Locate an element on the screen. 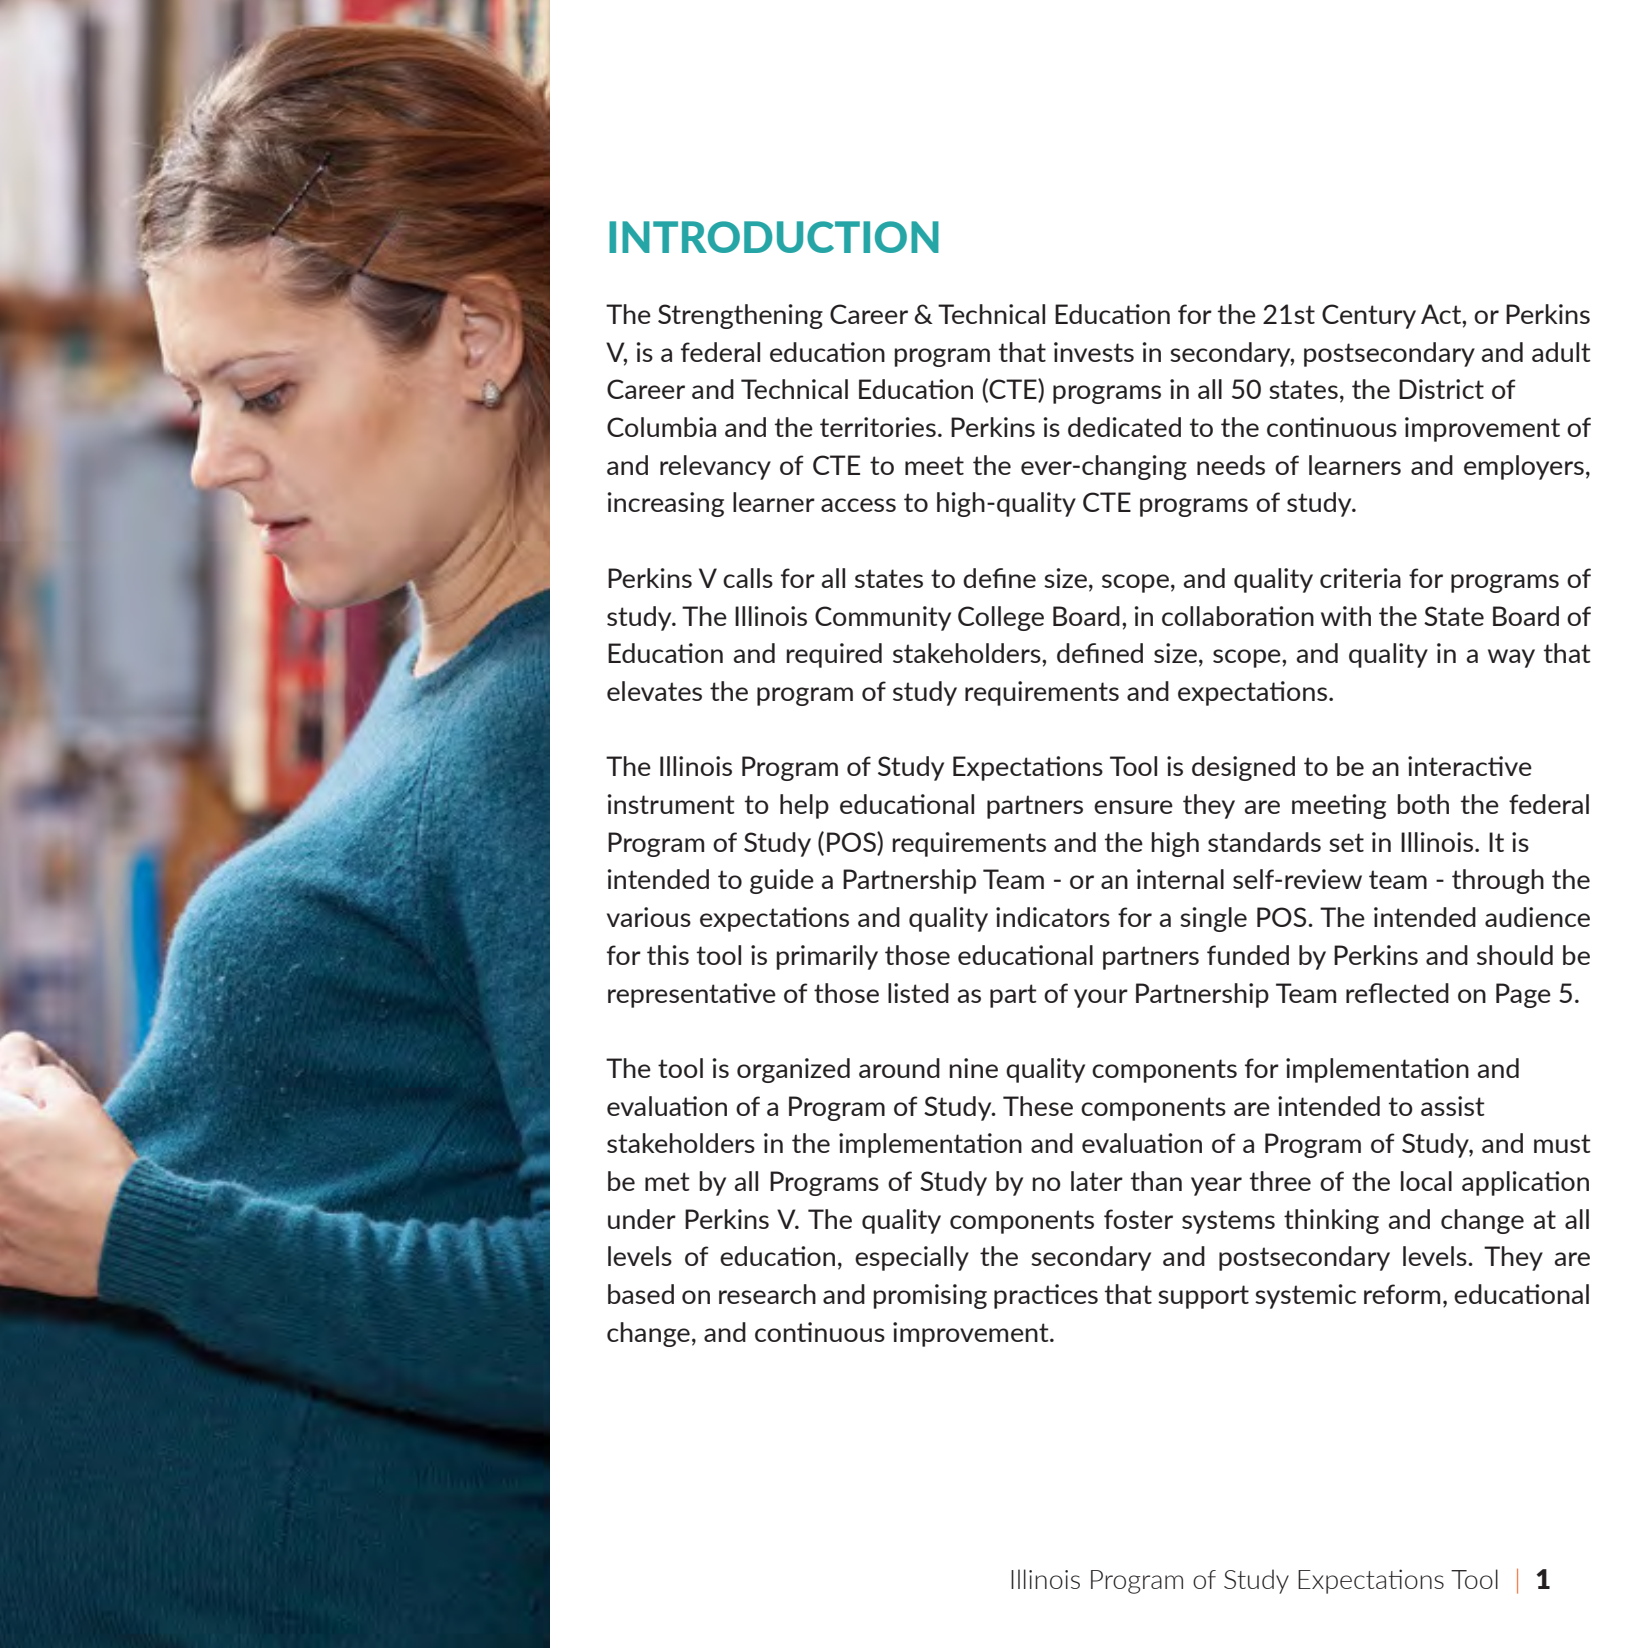 This screenshot has width=1648, height=1648. needs is located at coordinates (1231, 465).
